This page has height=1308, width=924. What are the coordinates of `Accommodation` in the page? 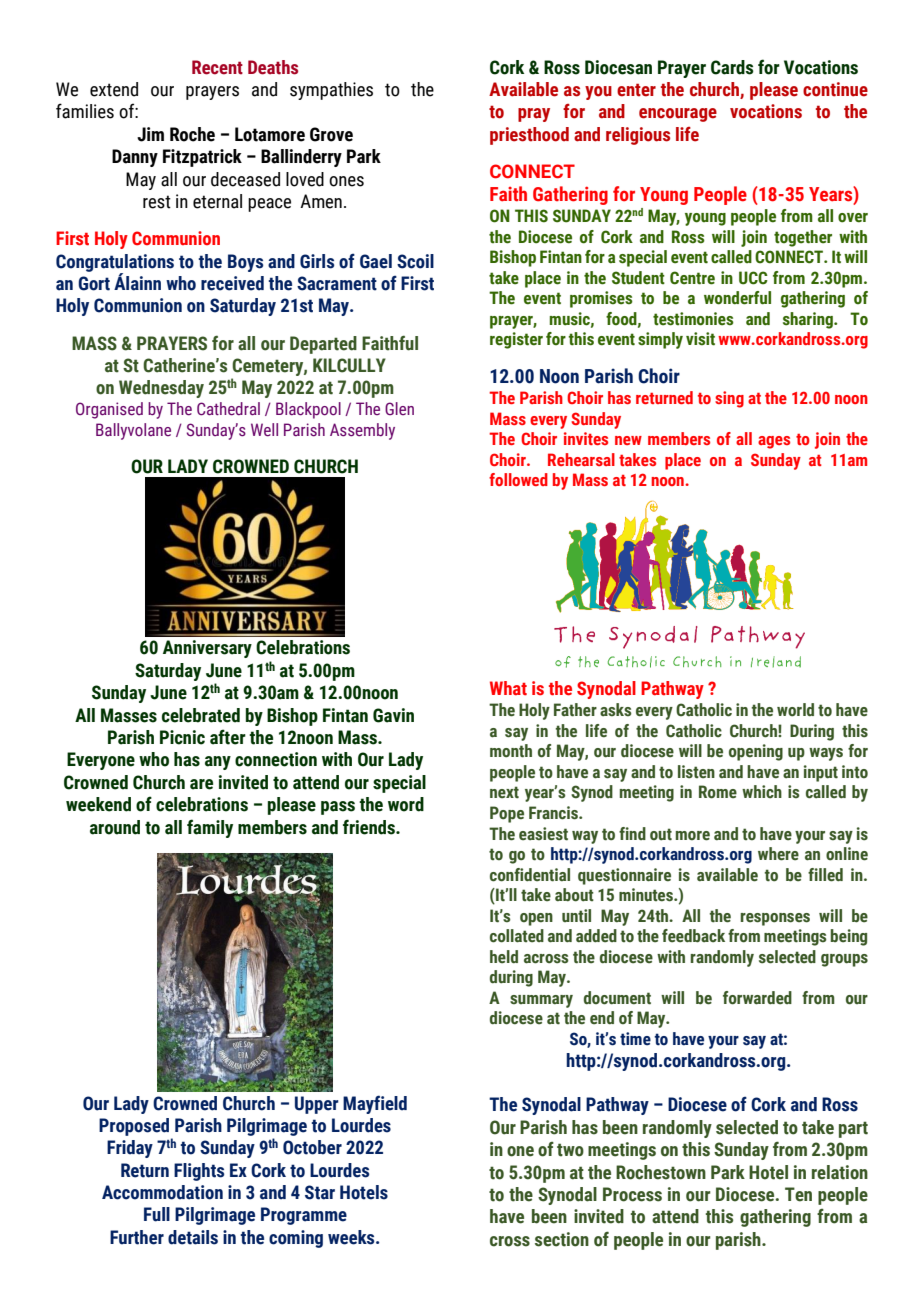 It's located at (162, 1192).
